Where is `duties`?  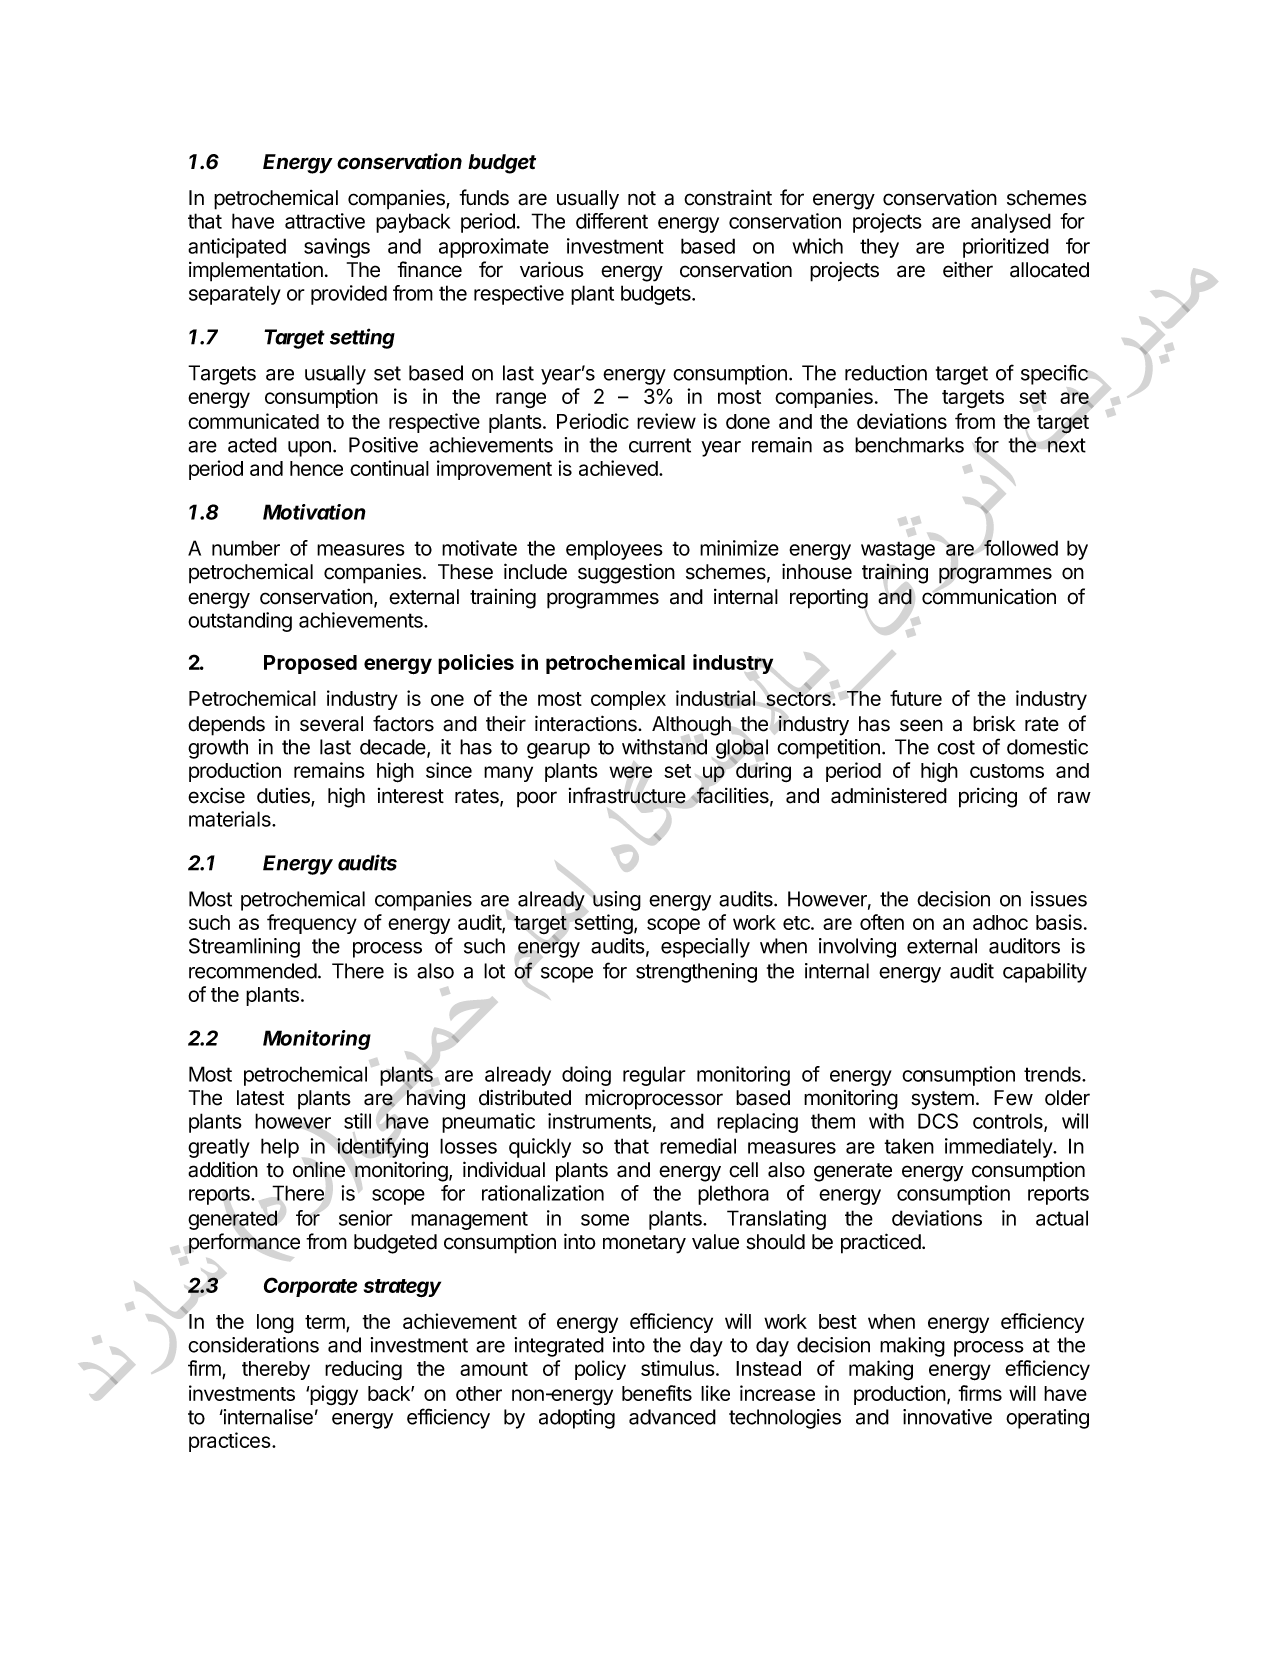 duties is located at coordinates (284, 797).
